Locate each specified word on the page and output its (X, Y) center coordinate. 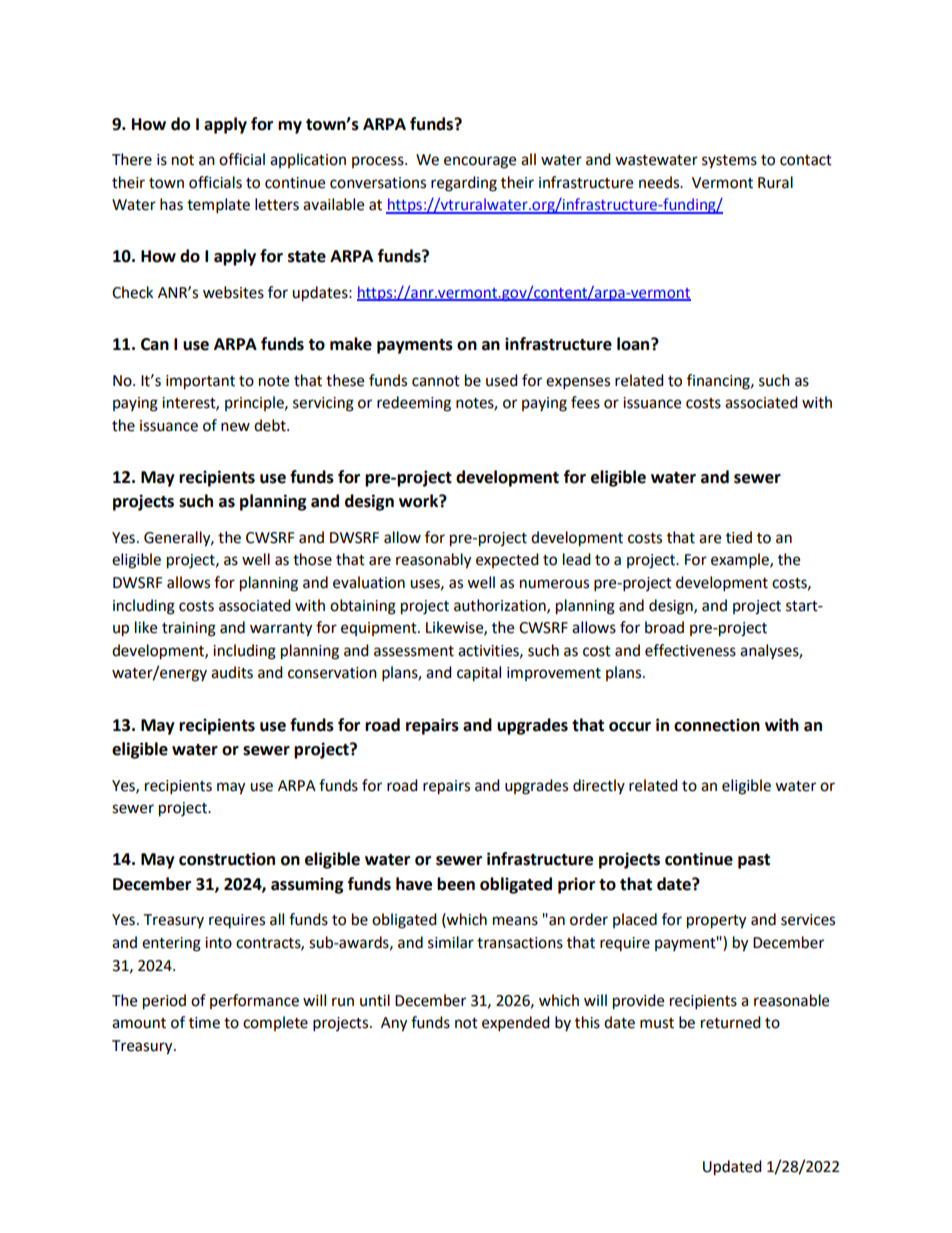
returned (731, 1022)
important (200, 382)
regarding (464, 184)
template (218, 206)
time (204, 1023)
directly (599, 786)
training (189, 629)
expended (516, 1024)
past (754, 861)
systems (729, 161)
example (741, 561)
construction (227, 859)
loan (634, 344)
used (502, 380)
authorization (501, 606)
